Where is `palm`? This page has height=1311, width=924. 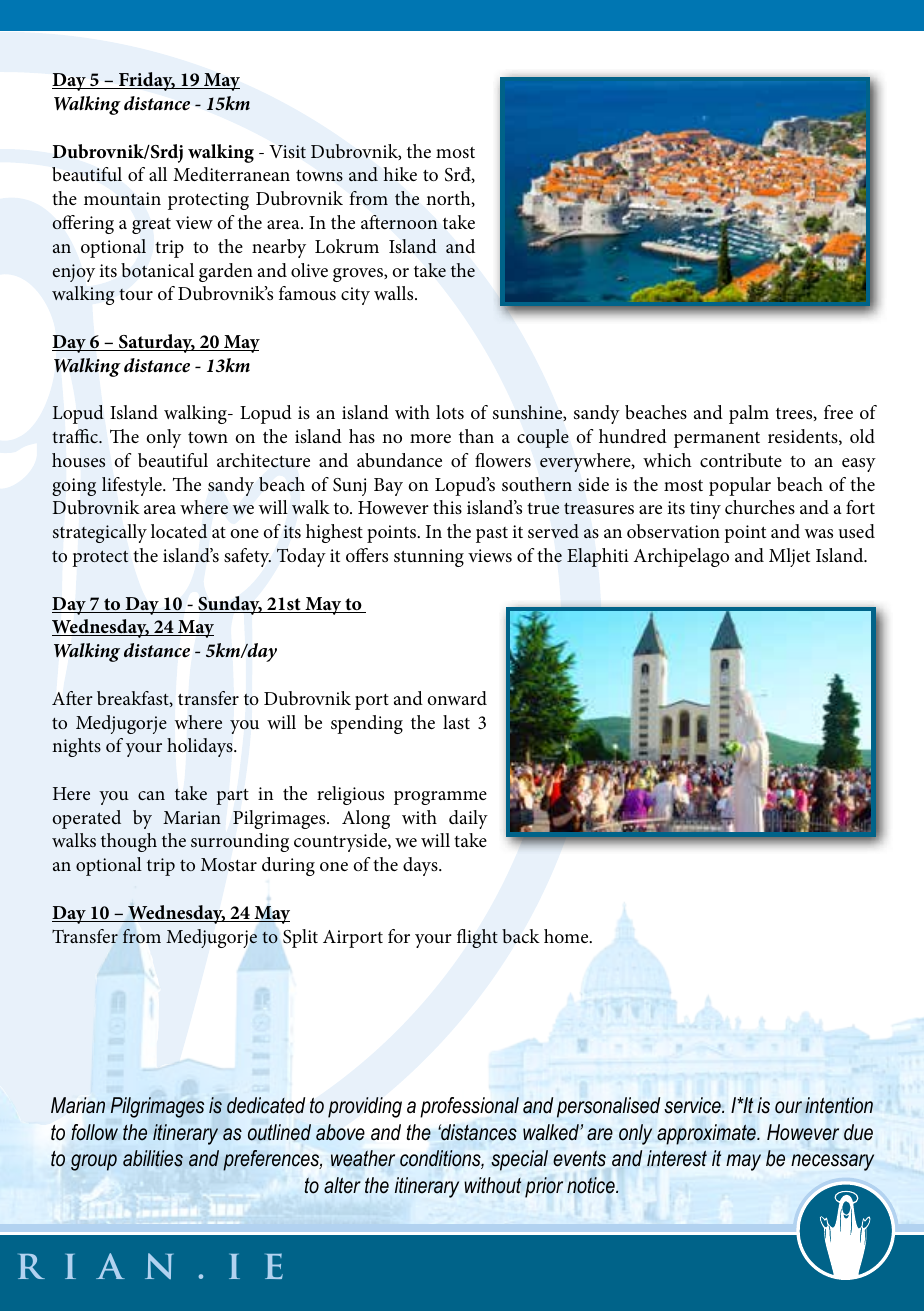 palm is located at coordinates (749, 414).
